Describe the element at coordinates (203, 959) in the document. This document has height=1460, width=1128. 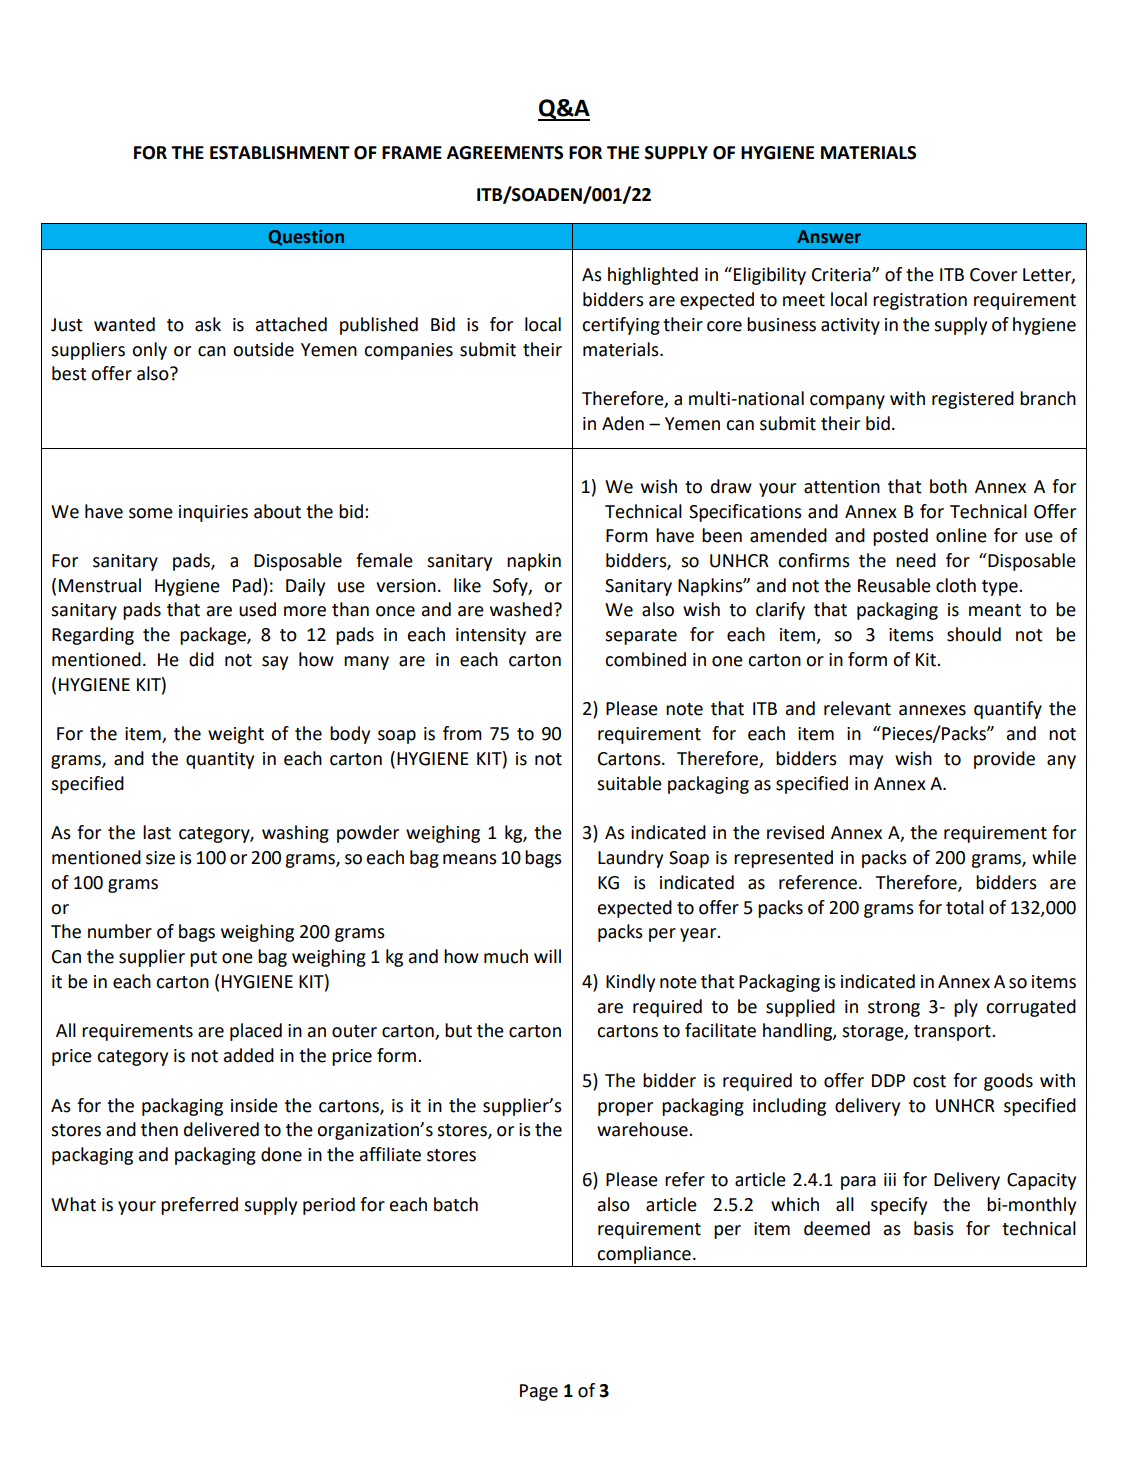
I see `put` at that location.
